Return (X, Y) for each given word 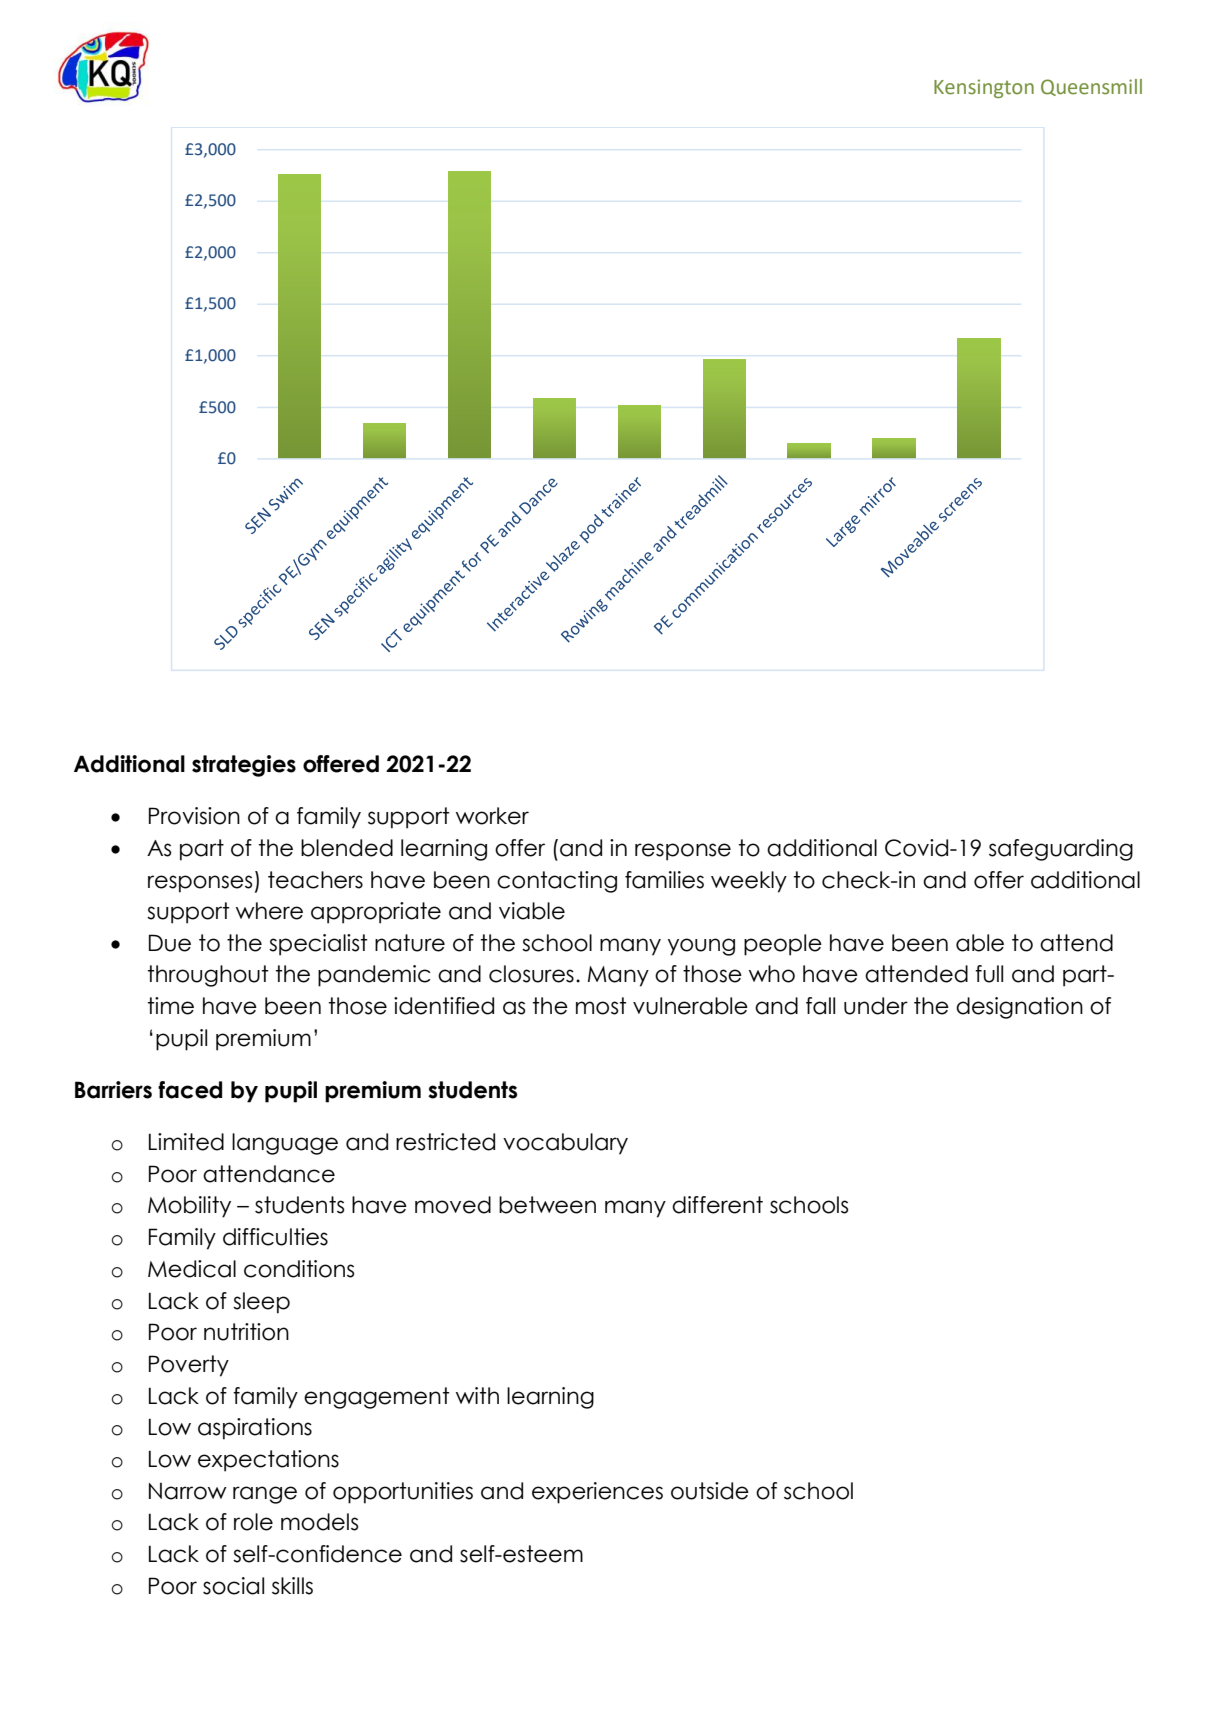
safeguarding (1061, 850)
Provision (194, 816)
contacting (557, 882)
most (601, 1006)
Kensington (984, 88)
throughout (208, 976)
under (876, 1006)
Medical (192, 1269)
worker (492, 816)
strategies (244, 766)
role (253, 1522)
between (547, 1205)
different (717, 1205)
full (989, 974)
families (664, 880)
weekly (749, 882)
